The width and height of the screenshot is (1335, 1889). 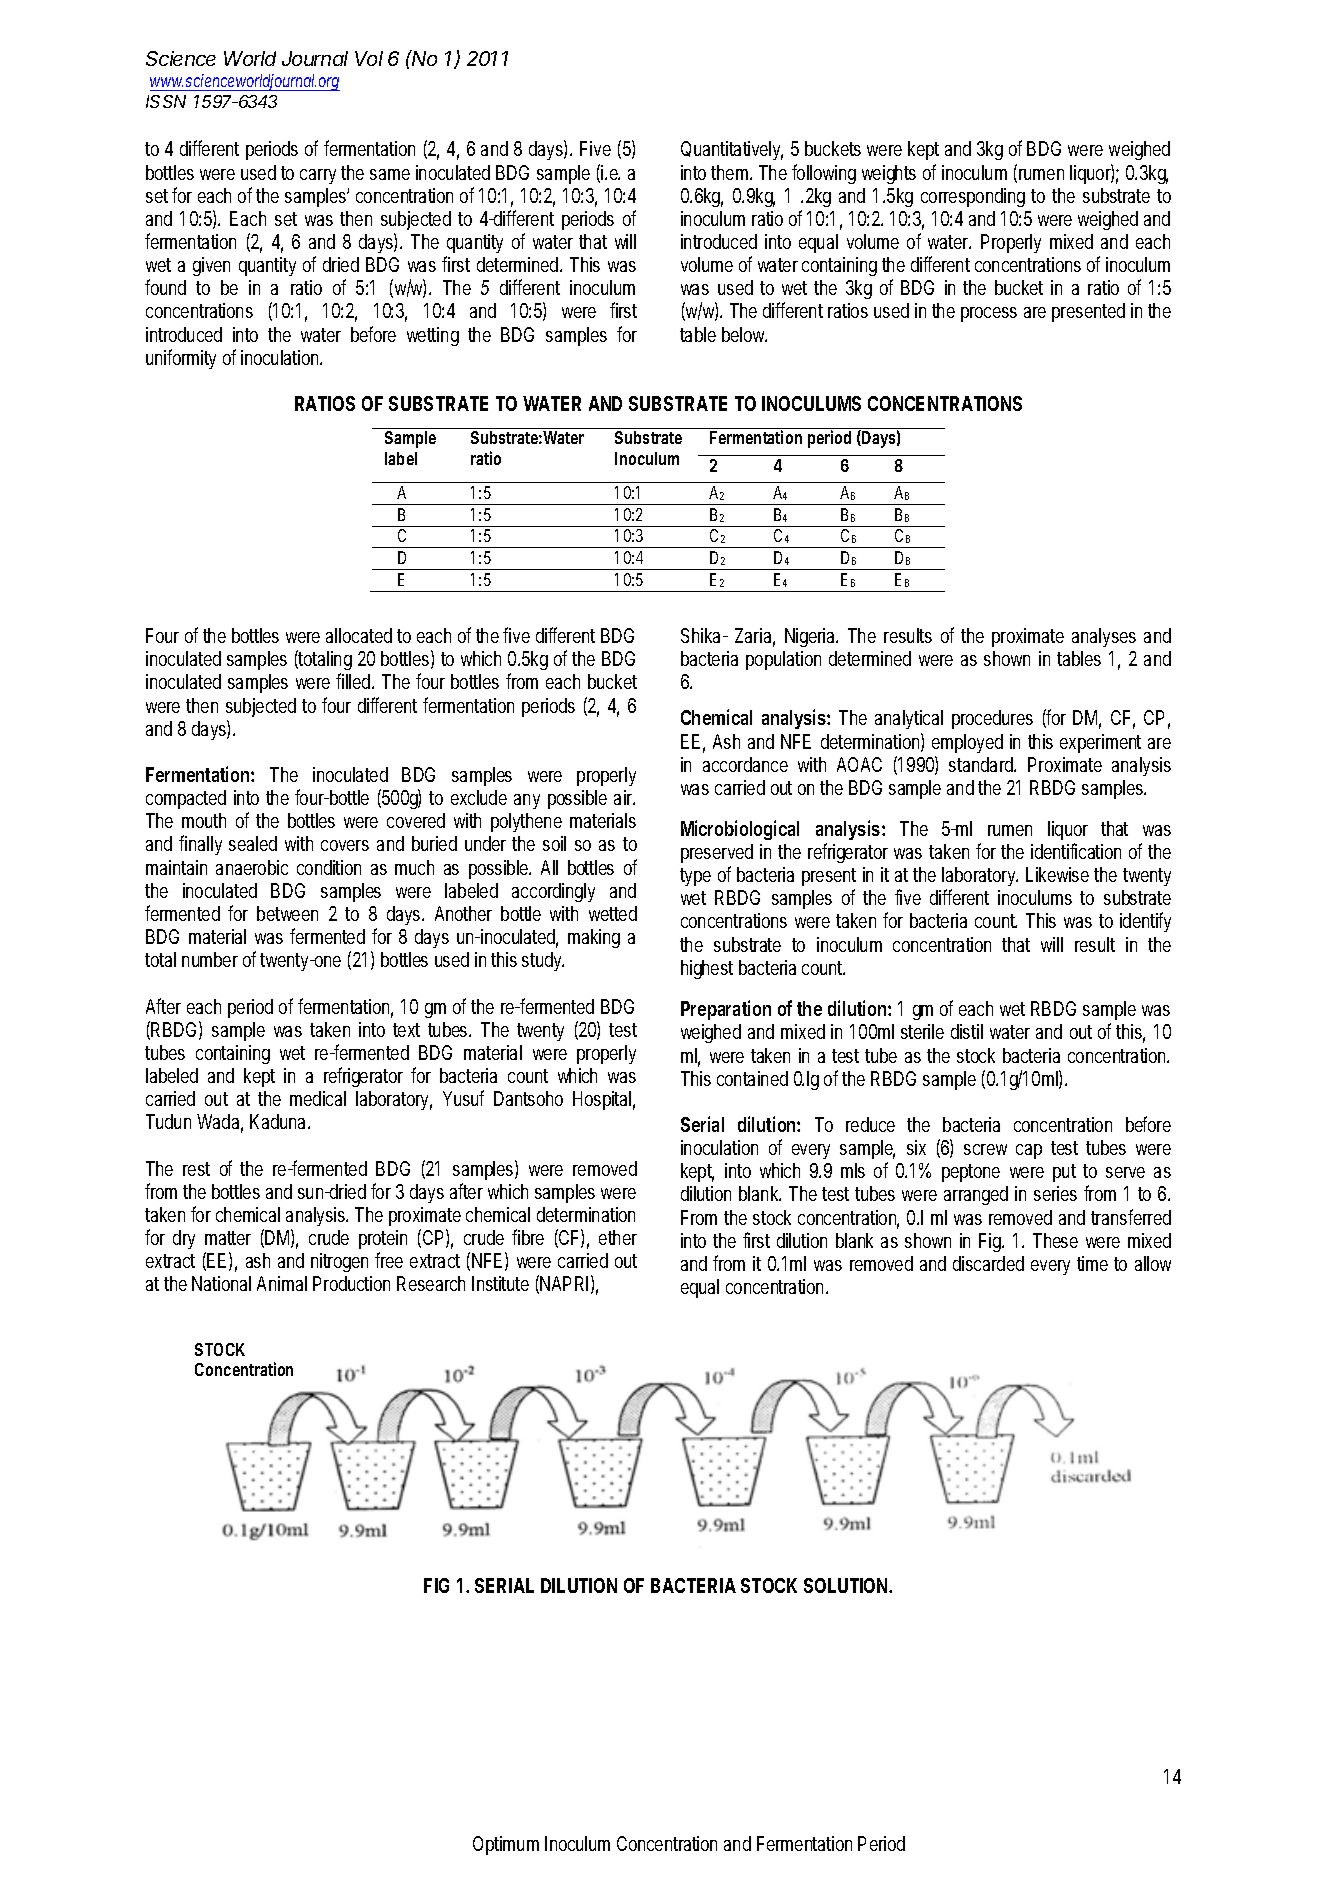 I want to click on Quantitatively, so click(x=732, y=150).
